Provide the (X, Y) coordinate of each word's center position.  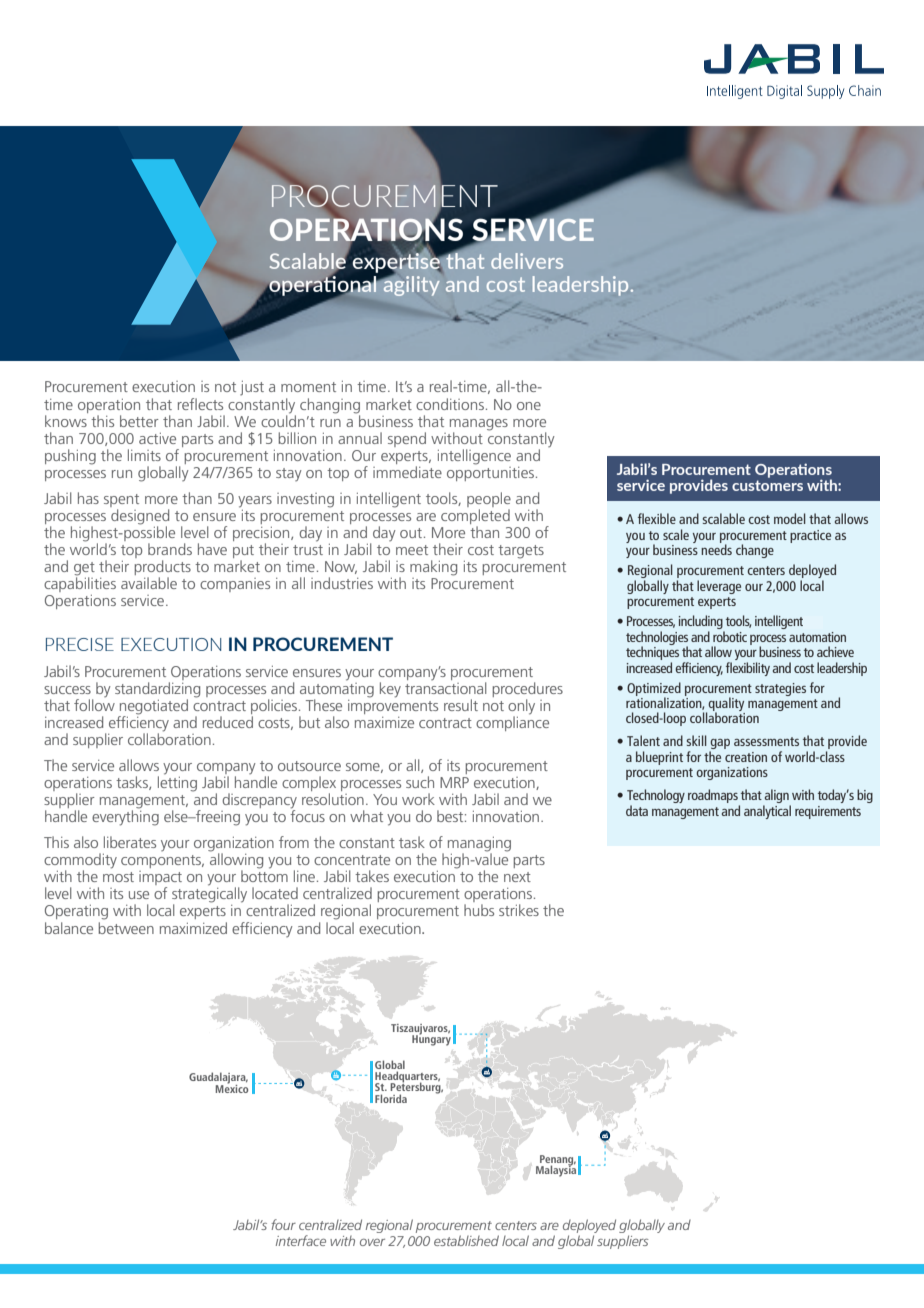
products (163, 569)
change (755, 551)
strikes (519, 910)
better (139, 421)
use (139, 895)
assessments (766, 741)
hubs (479, 910)
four (283, 1224)
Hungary (431, 1039)
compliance (512, 722)
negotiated (153, 708)
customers (767, 485)
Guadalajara (218, 1079)
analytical (767, 812)
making (433, 568)
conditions (450, 404)
